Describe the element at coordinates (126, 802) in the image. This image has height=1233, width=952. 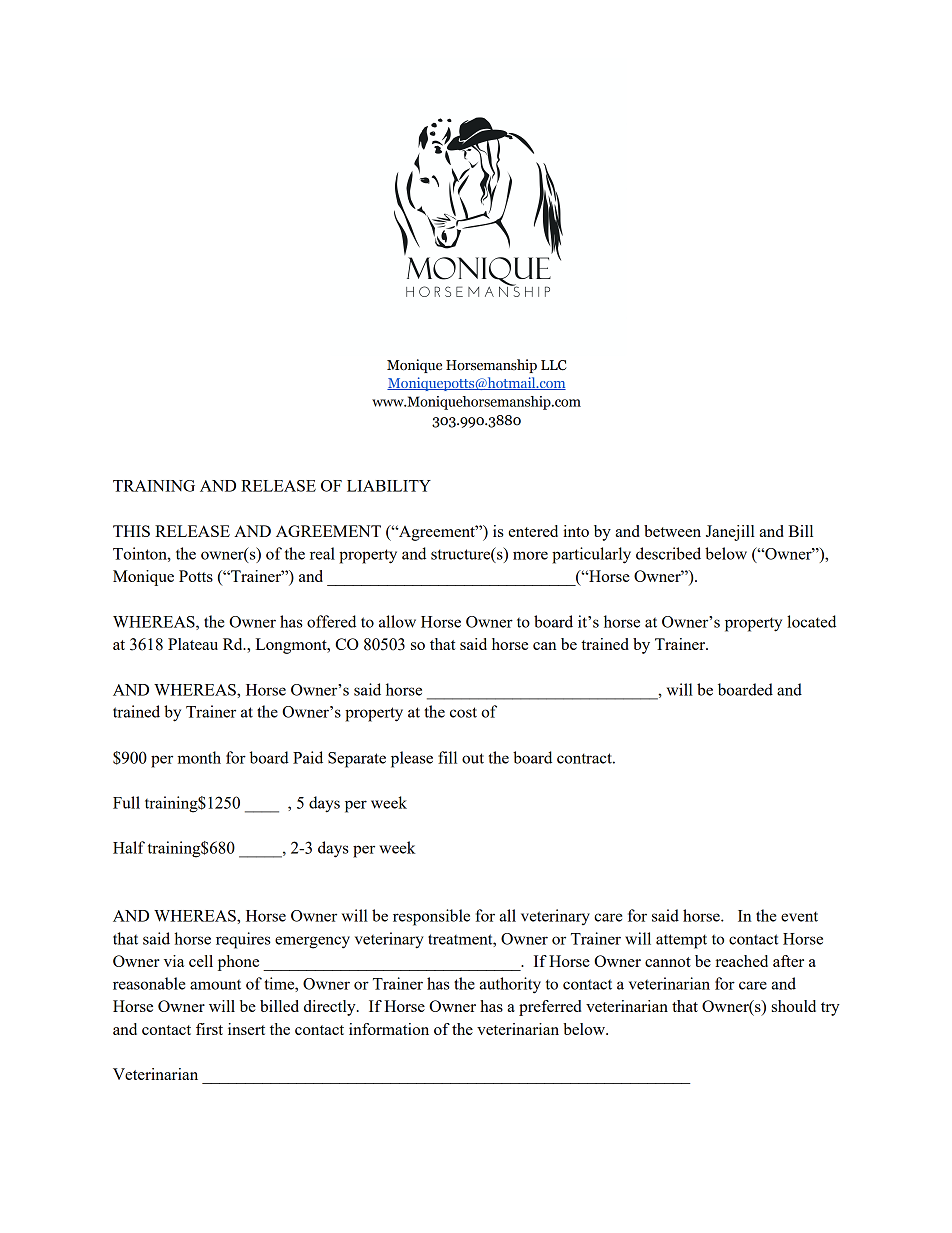
I see `Full` at that location.
